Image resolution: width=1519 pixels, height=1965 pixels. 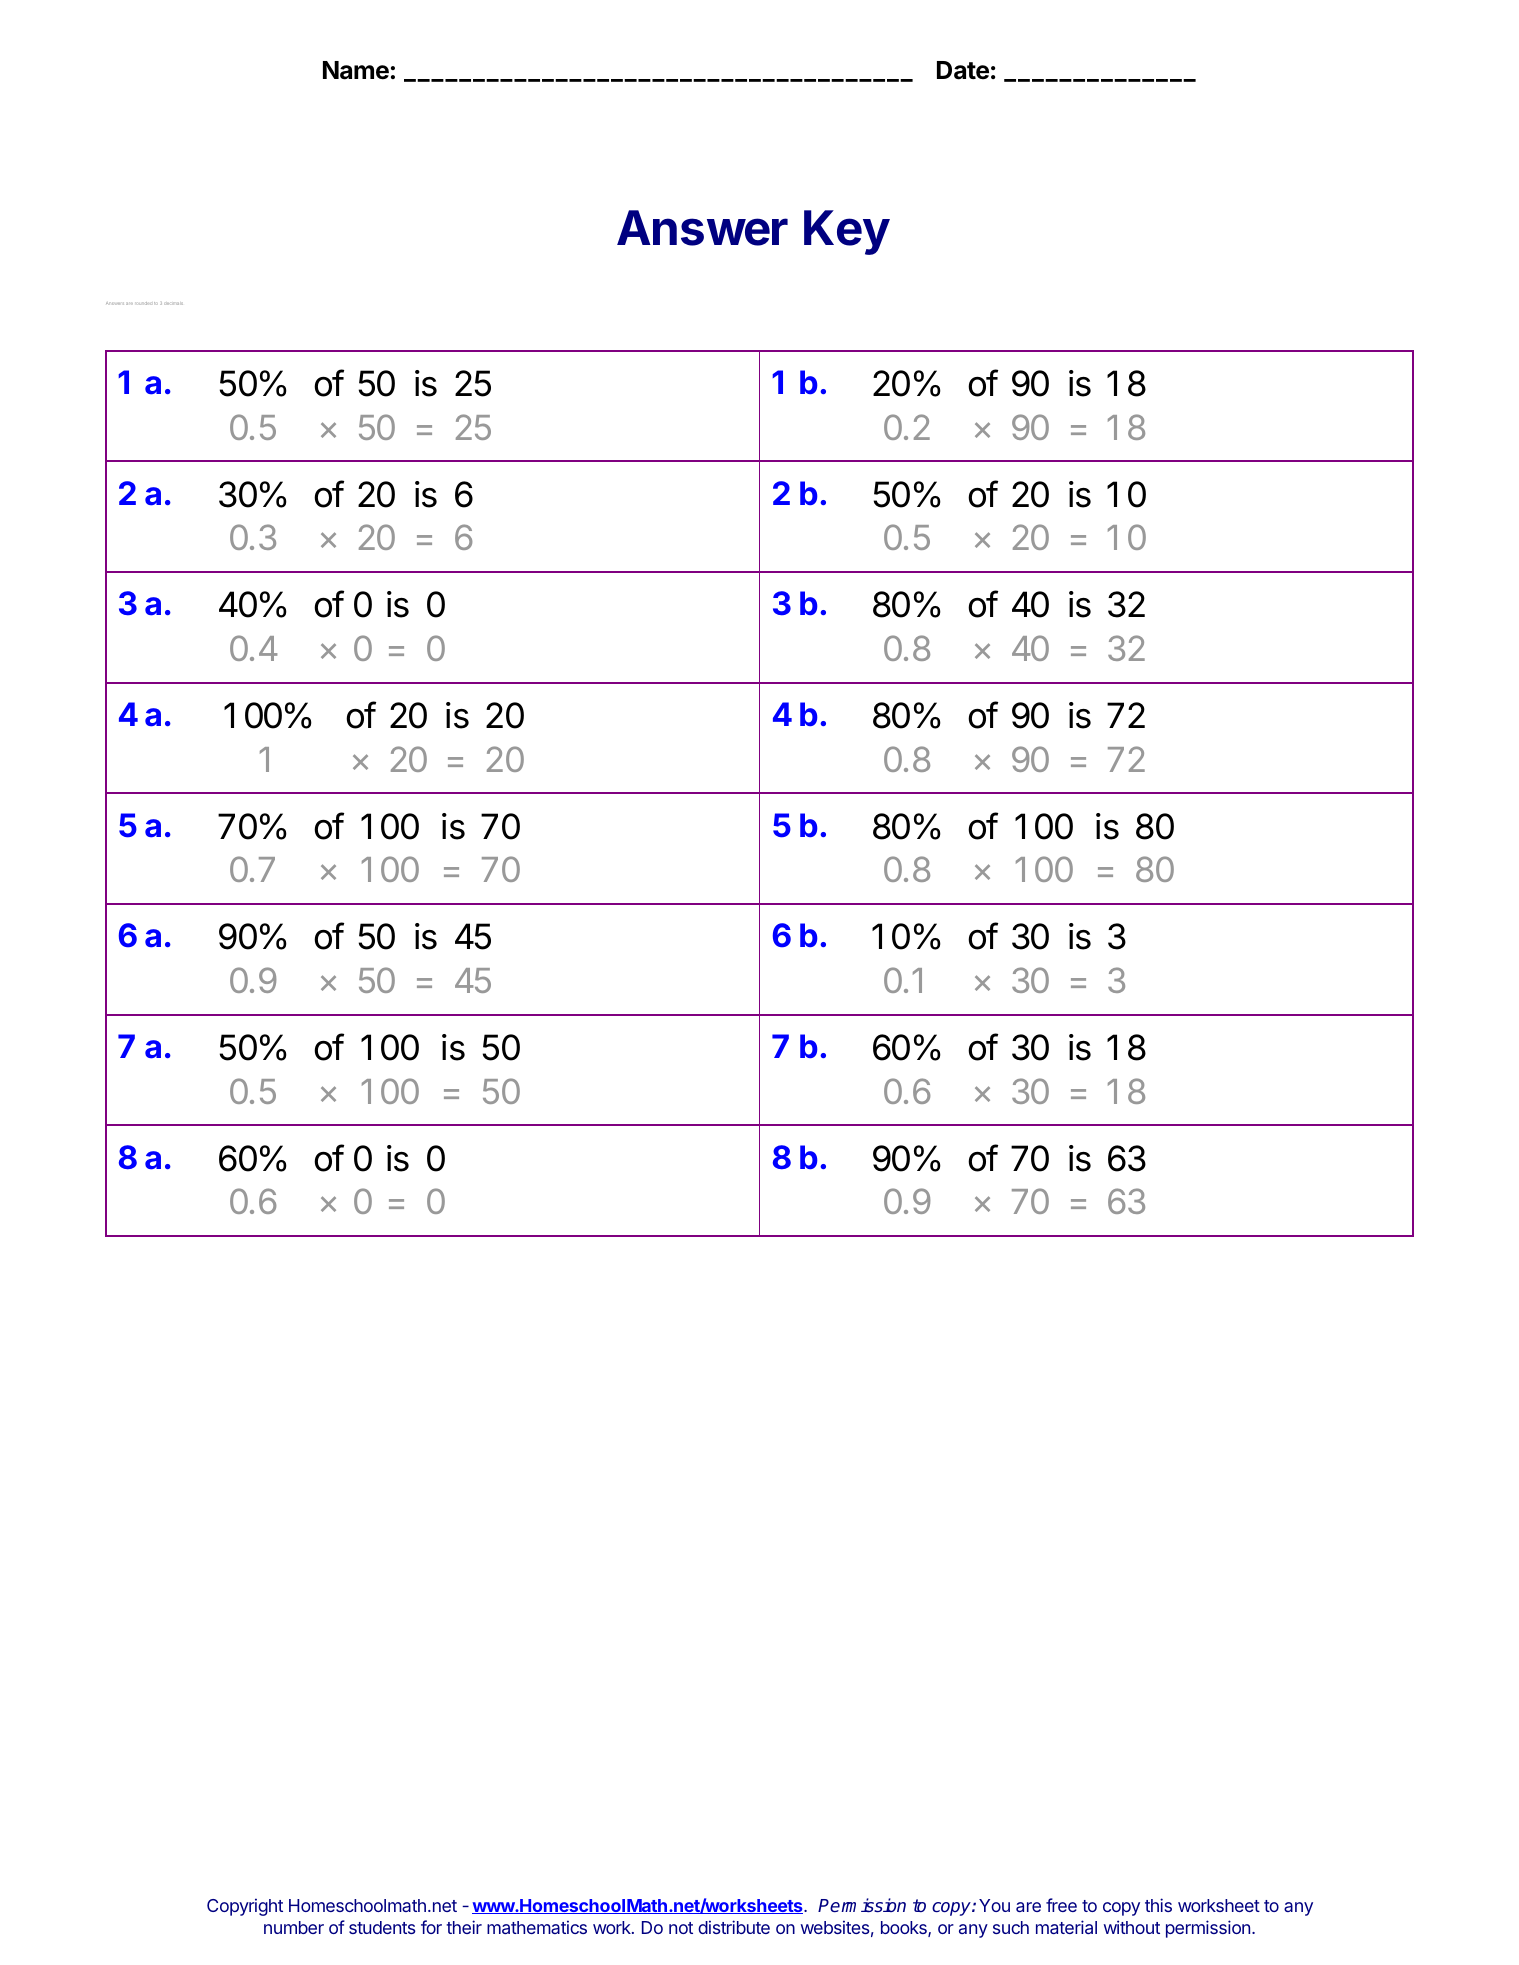 I want to click on number, so click(x=294, y=1927).
